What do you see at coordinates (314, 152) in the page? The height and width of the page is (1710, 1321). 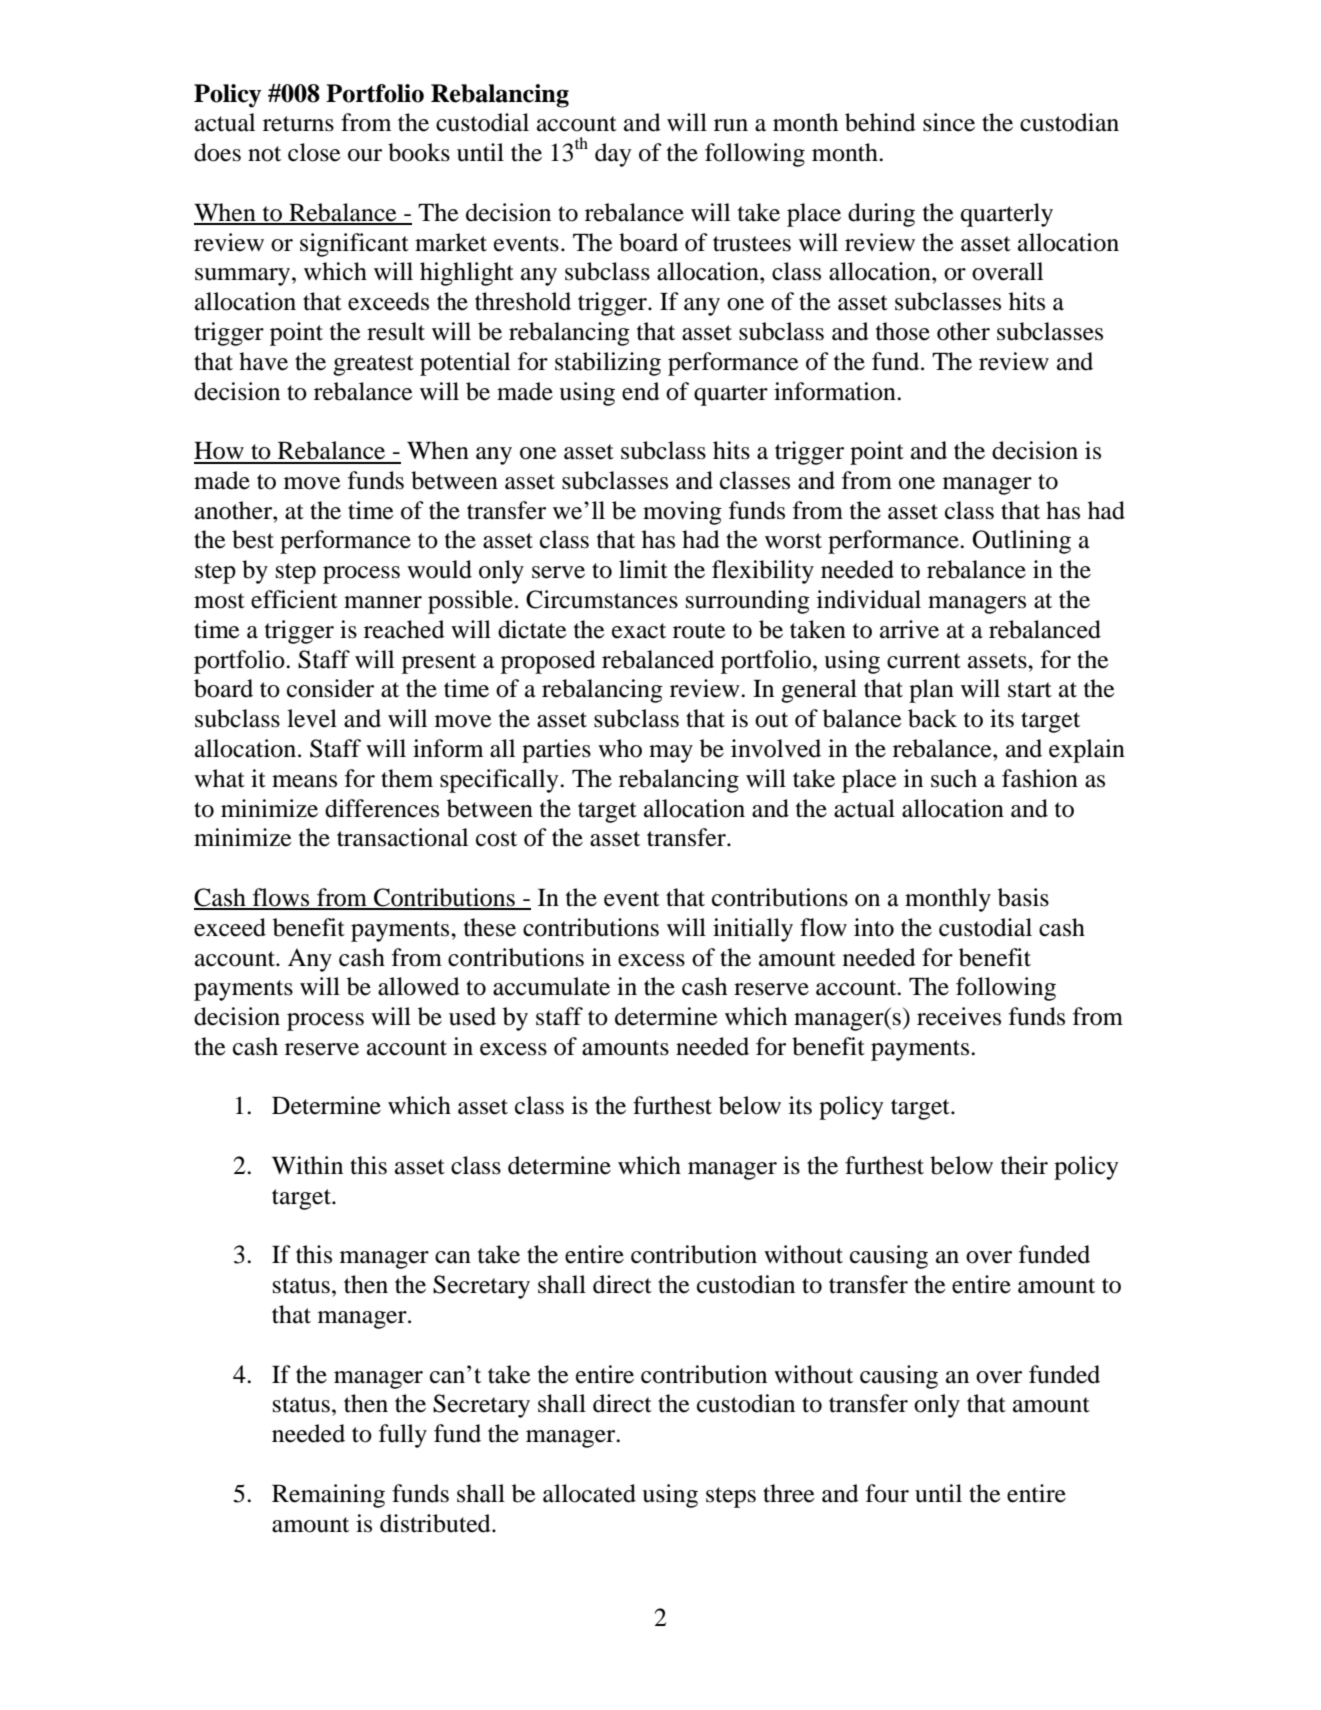 I see `close` at bounding box center [314, 152].
